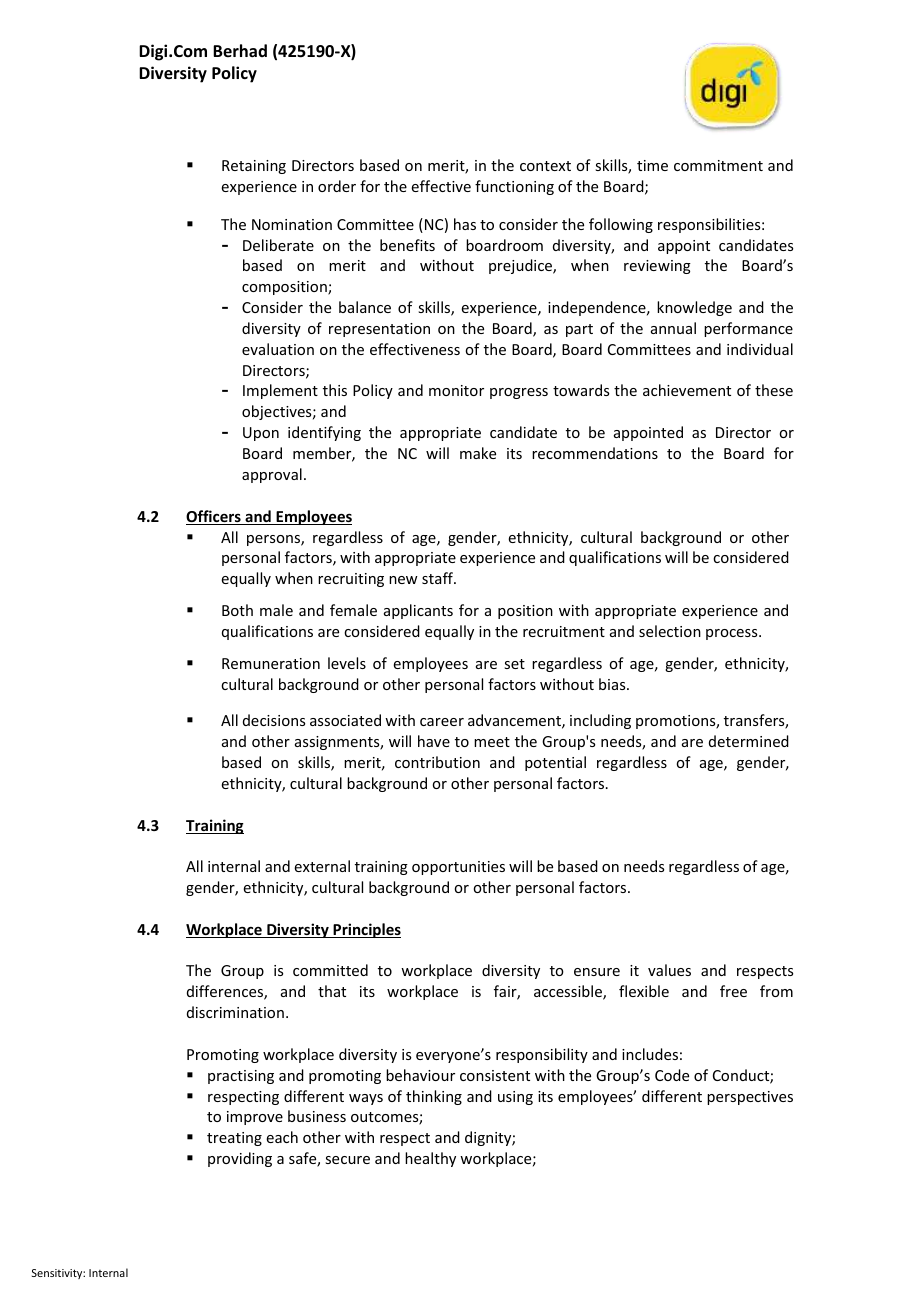  What do you see at coordinates (687, 390) in the screenshot?
I see `achievement` at bounding box center [687, 390].
